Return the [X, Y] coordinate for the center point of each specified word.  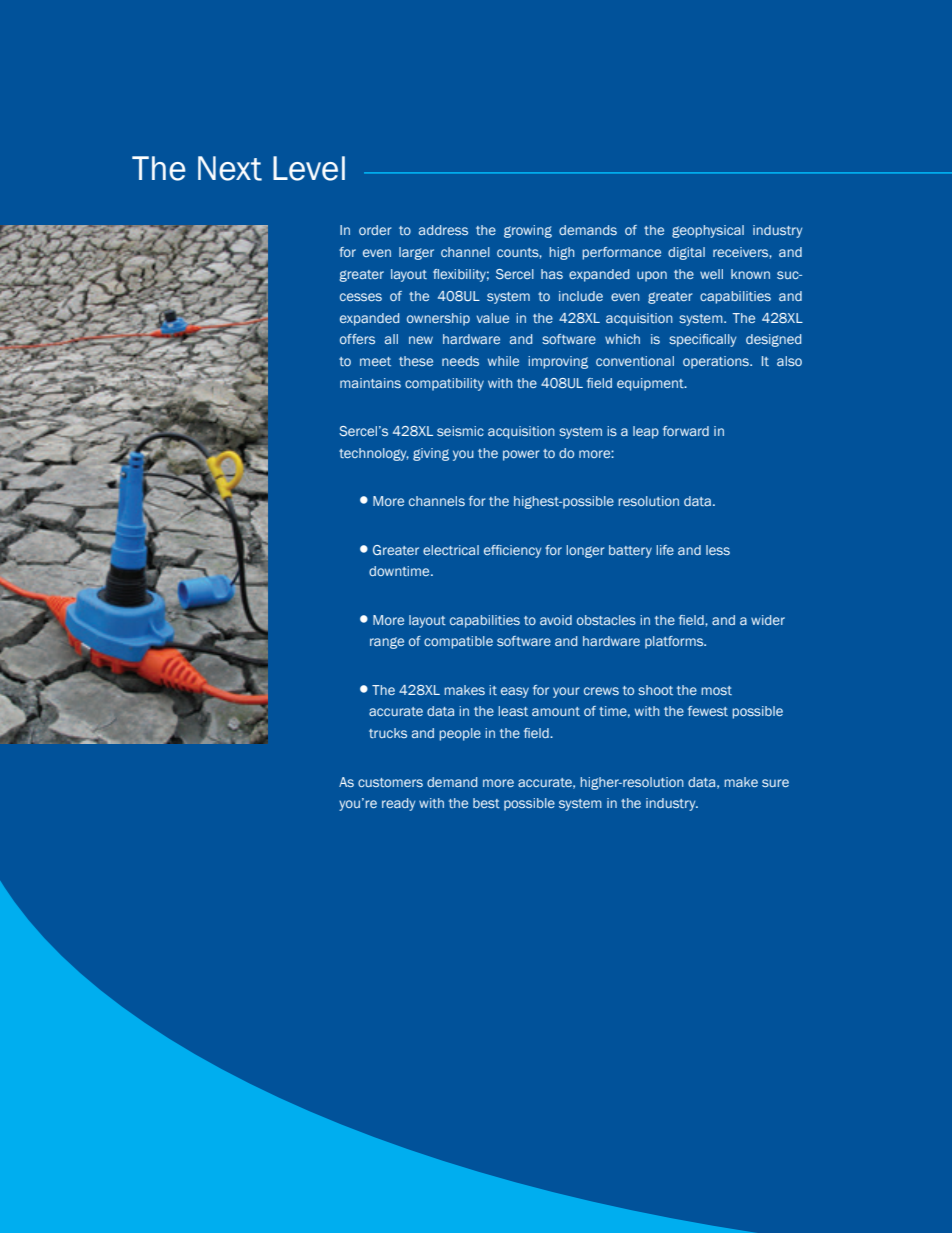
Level [309, 168]
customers [390, 782]
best [486, 803]
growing [528, 231]
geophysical [708, 231]
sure [775, 783]
